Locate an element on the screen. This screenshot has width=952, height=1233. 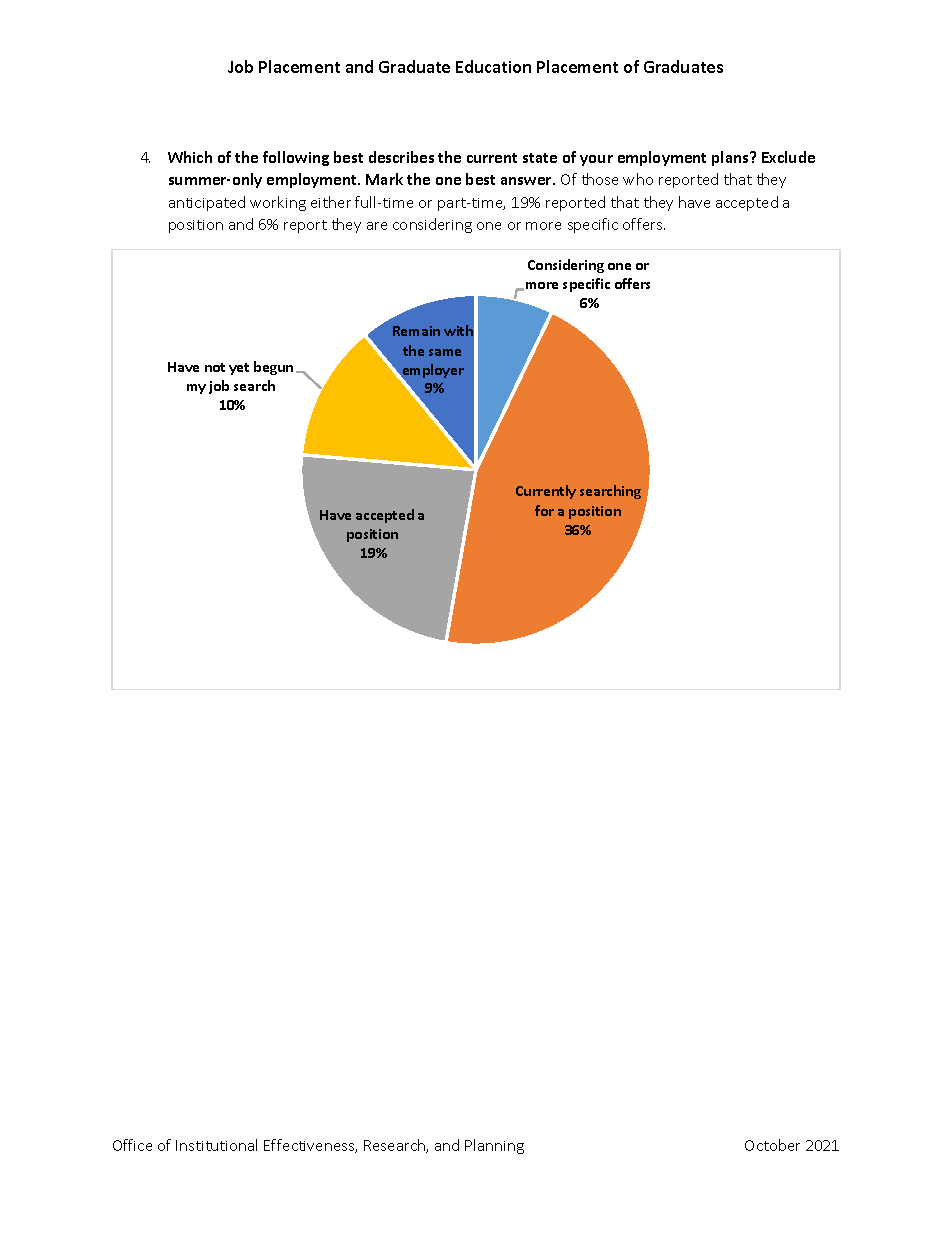
same is located at coordinates (445, 352).
